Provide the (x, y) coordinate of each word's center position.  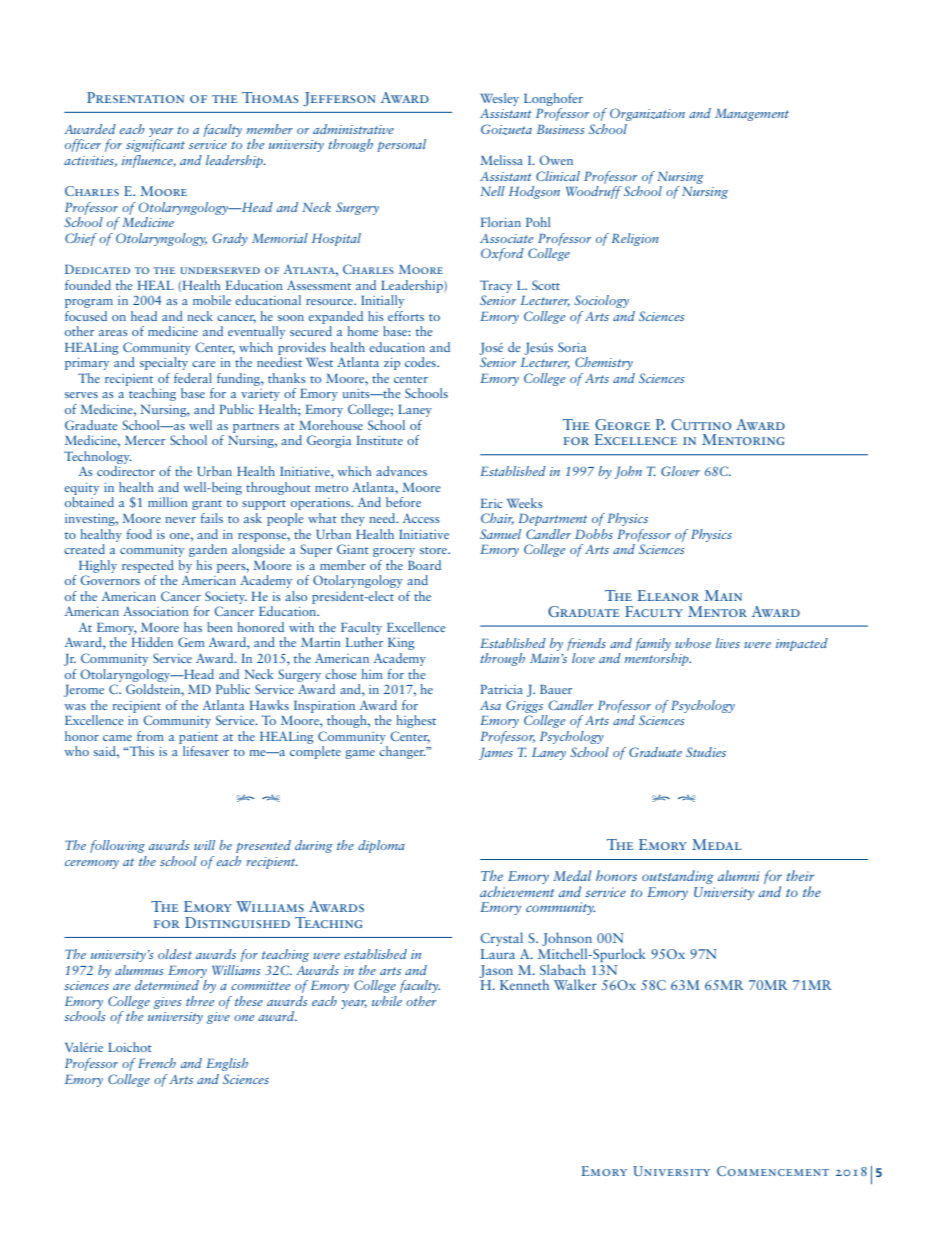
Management (752, 115)
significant (155, 145)
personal (401, 145)
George (622, 424)
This (141, 751)
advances (401, 471)
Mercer (145, 440)
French (157, 1063)
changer (403, 752)
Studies (706, 752)
